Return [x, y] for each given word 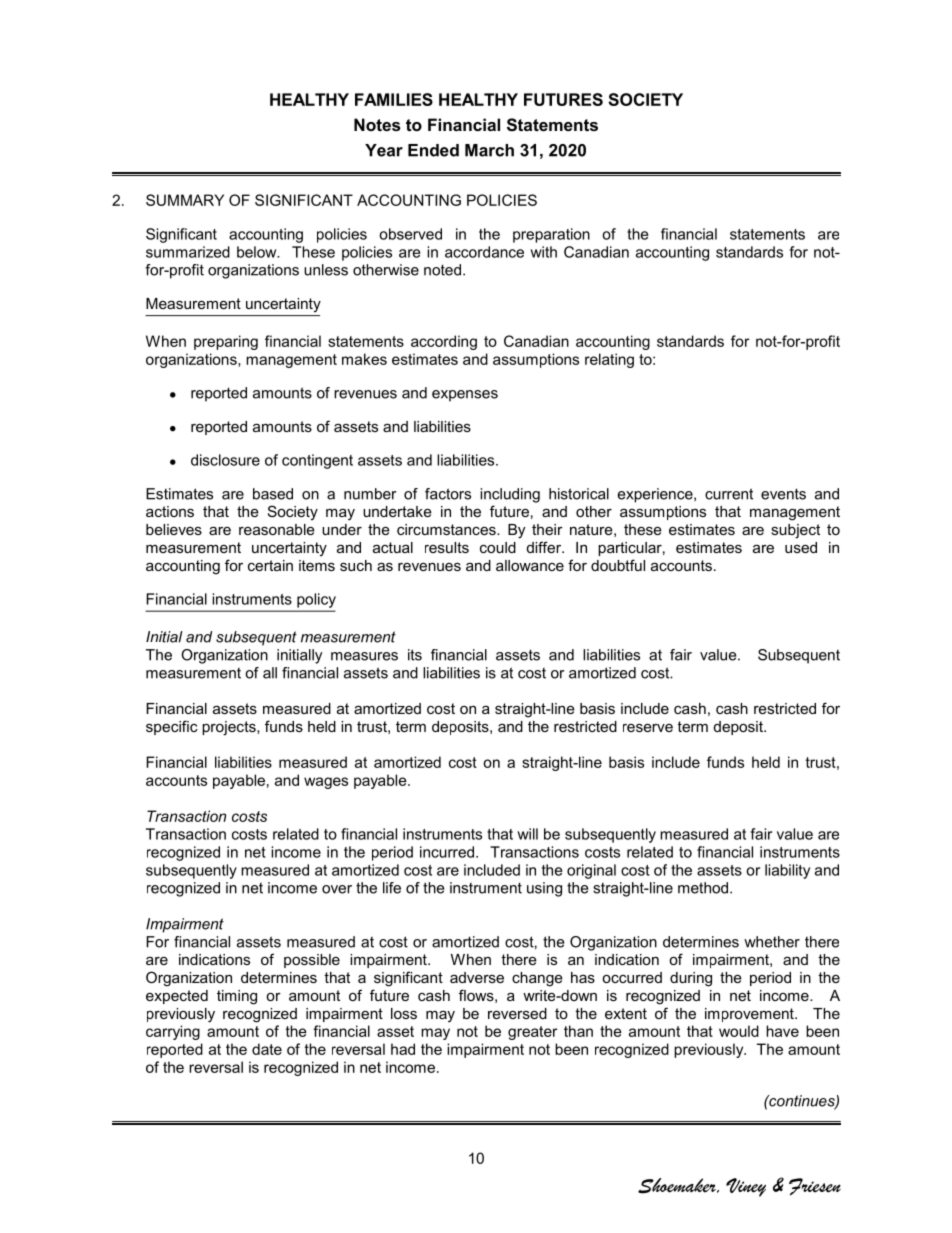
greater [533, 1033]
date [267, 1049]
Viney [746, 1187]
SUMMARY [185, 200]
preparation [551, 235]
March [489, 150]
